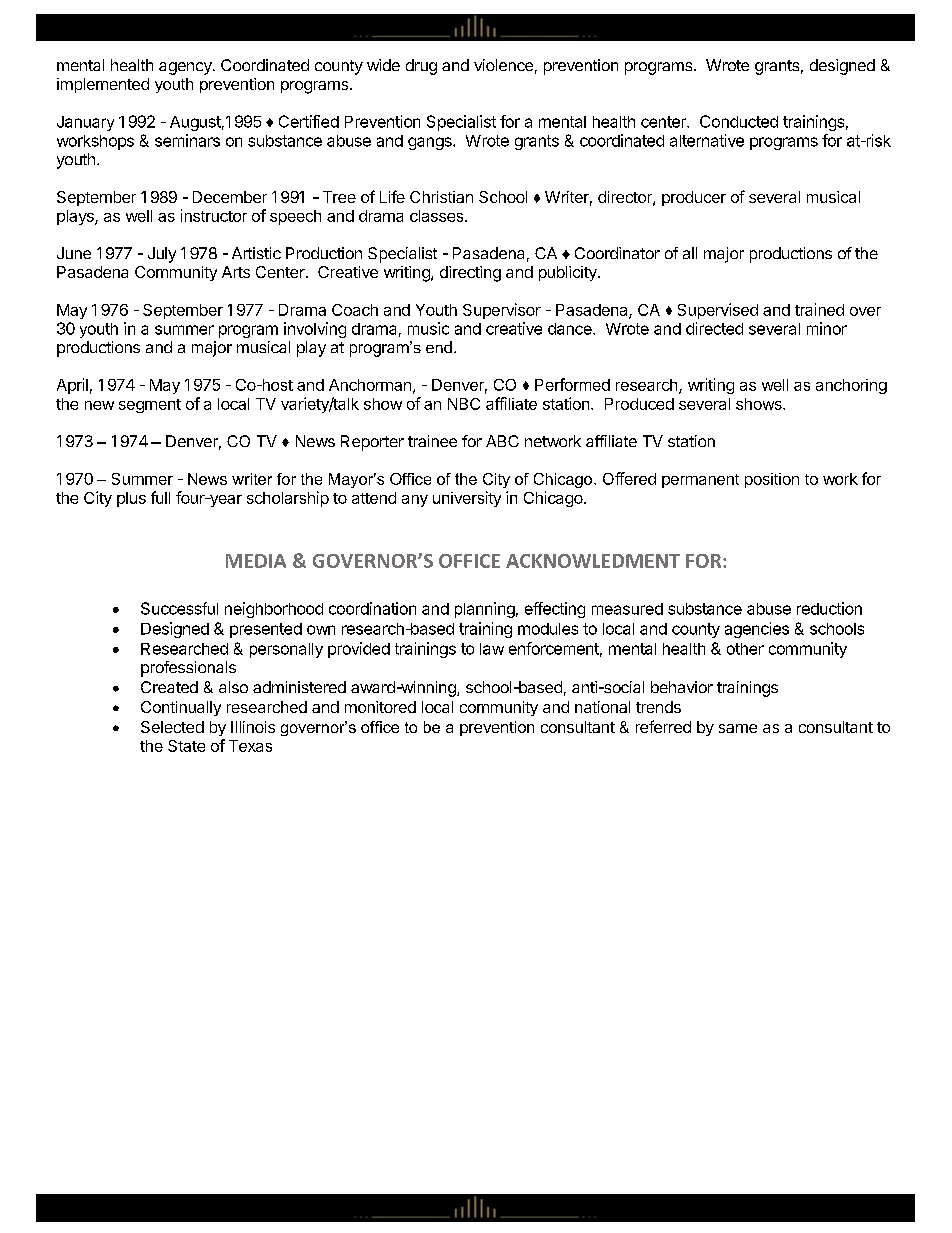 The width and height of the screenshot is (952, 1233). I want to click on agency, so click(186, 68).
